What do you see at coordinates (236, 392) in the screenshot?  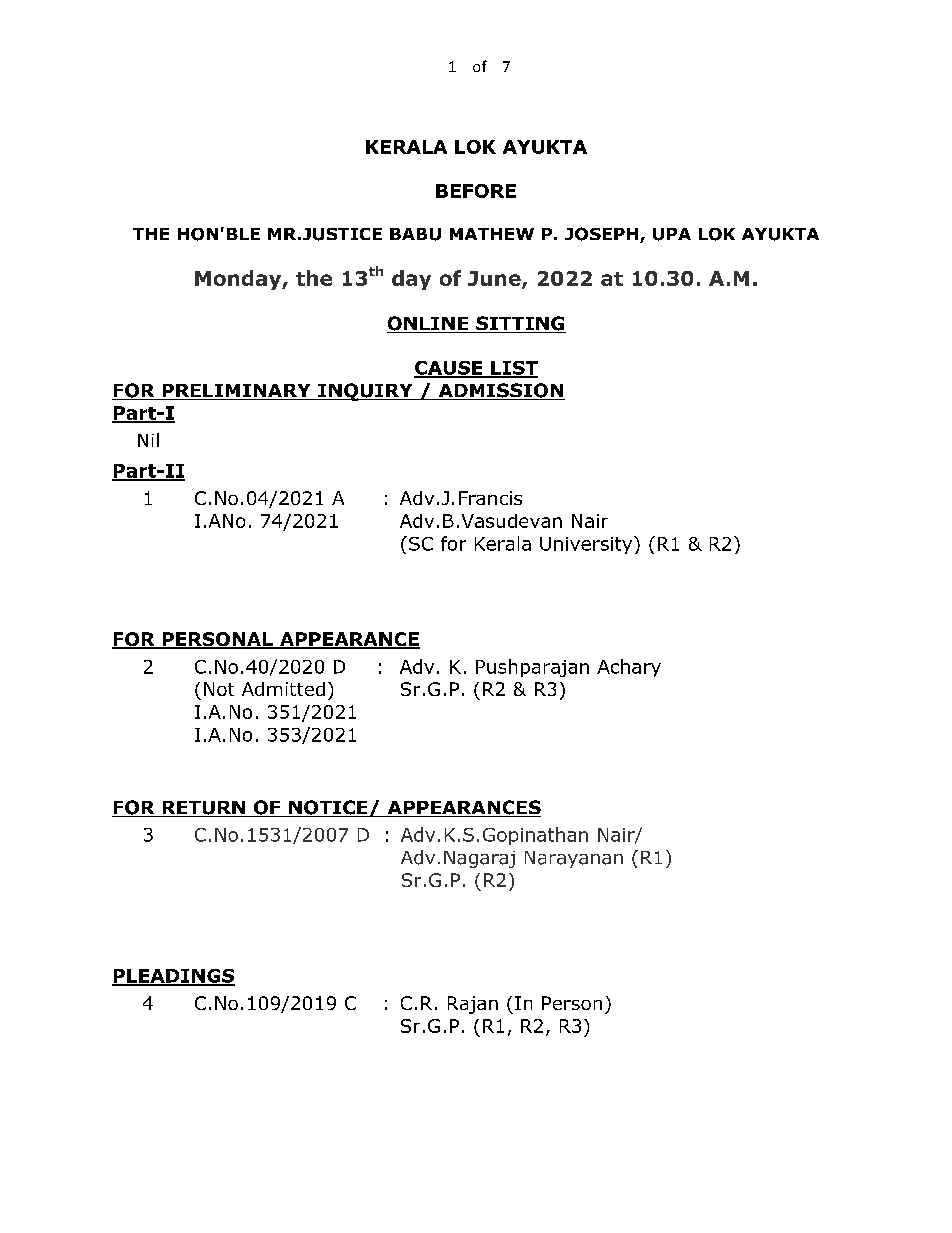 I see `PRELIMINARY` at bounding box center [236, 392].
